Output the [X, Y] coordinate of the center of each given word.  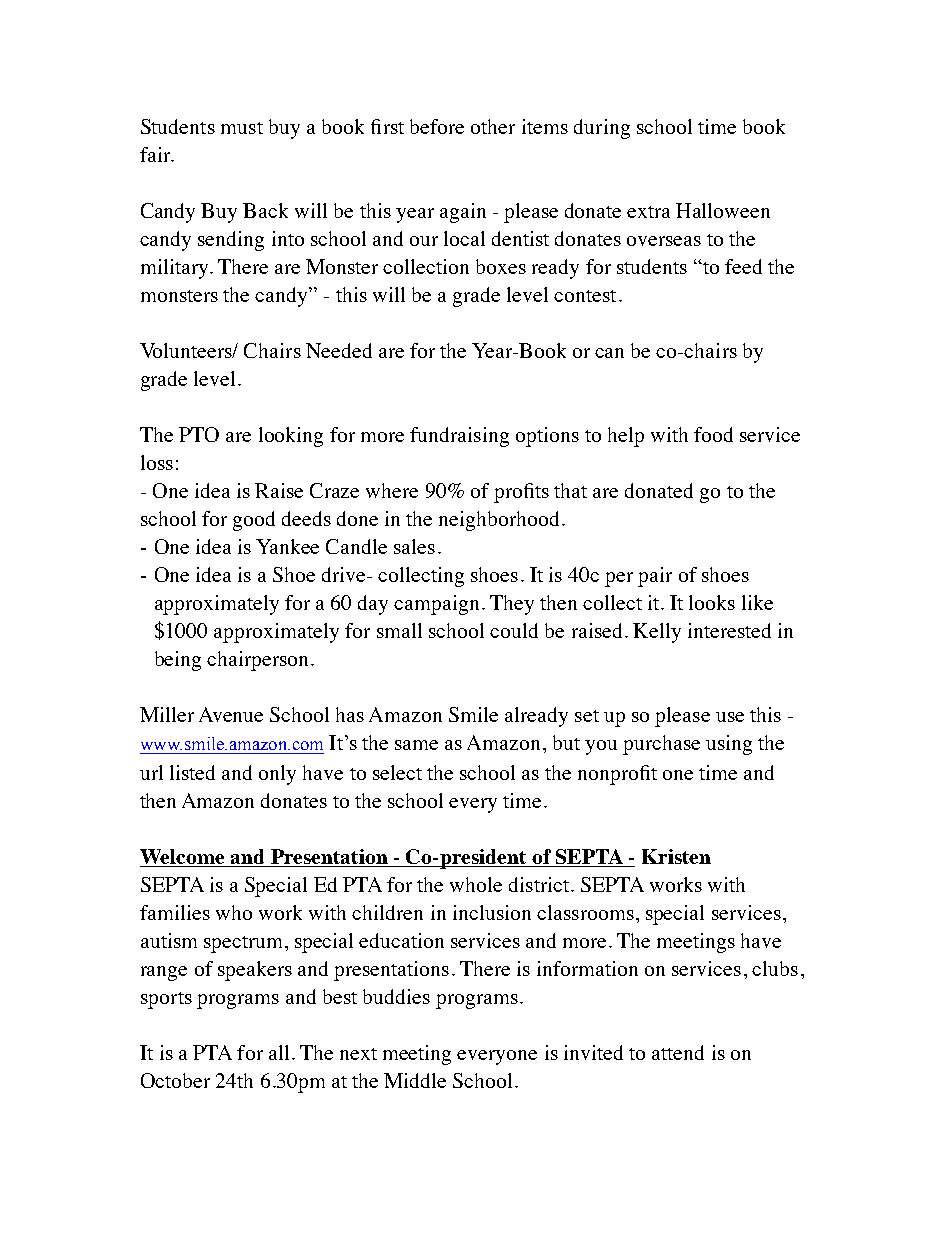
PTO [199, 434]
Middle [415, 1080]
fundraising [459, 437]
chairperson [259, 661]
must [242, 128]
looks [712, 602]
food [713, 434]
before [437, 126]
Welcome [183, 858]
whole [476, 884]
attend [678, 1052]
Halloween [723, 210]
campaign [436, 605]
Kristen [676, 856]
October [175, 1080]
